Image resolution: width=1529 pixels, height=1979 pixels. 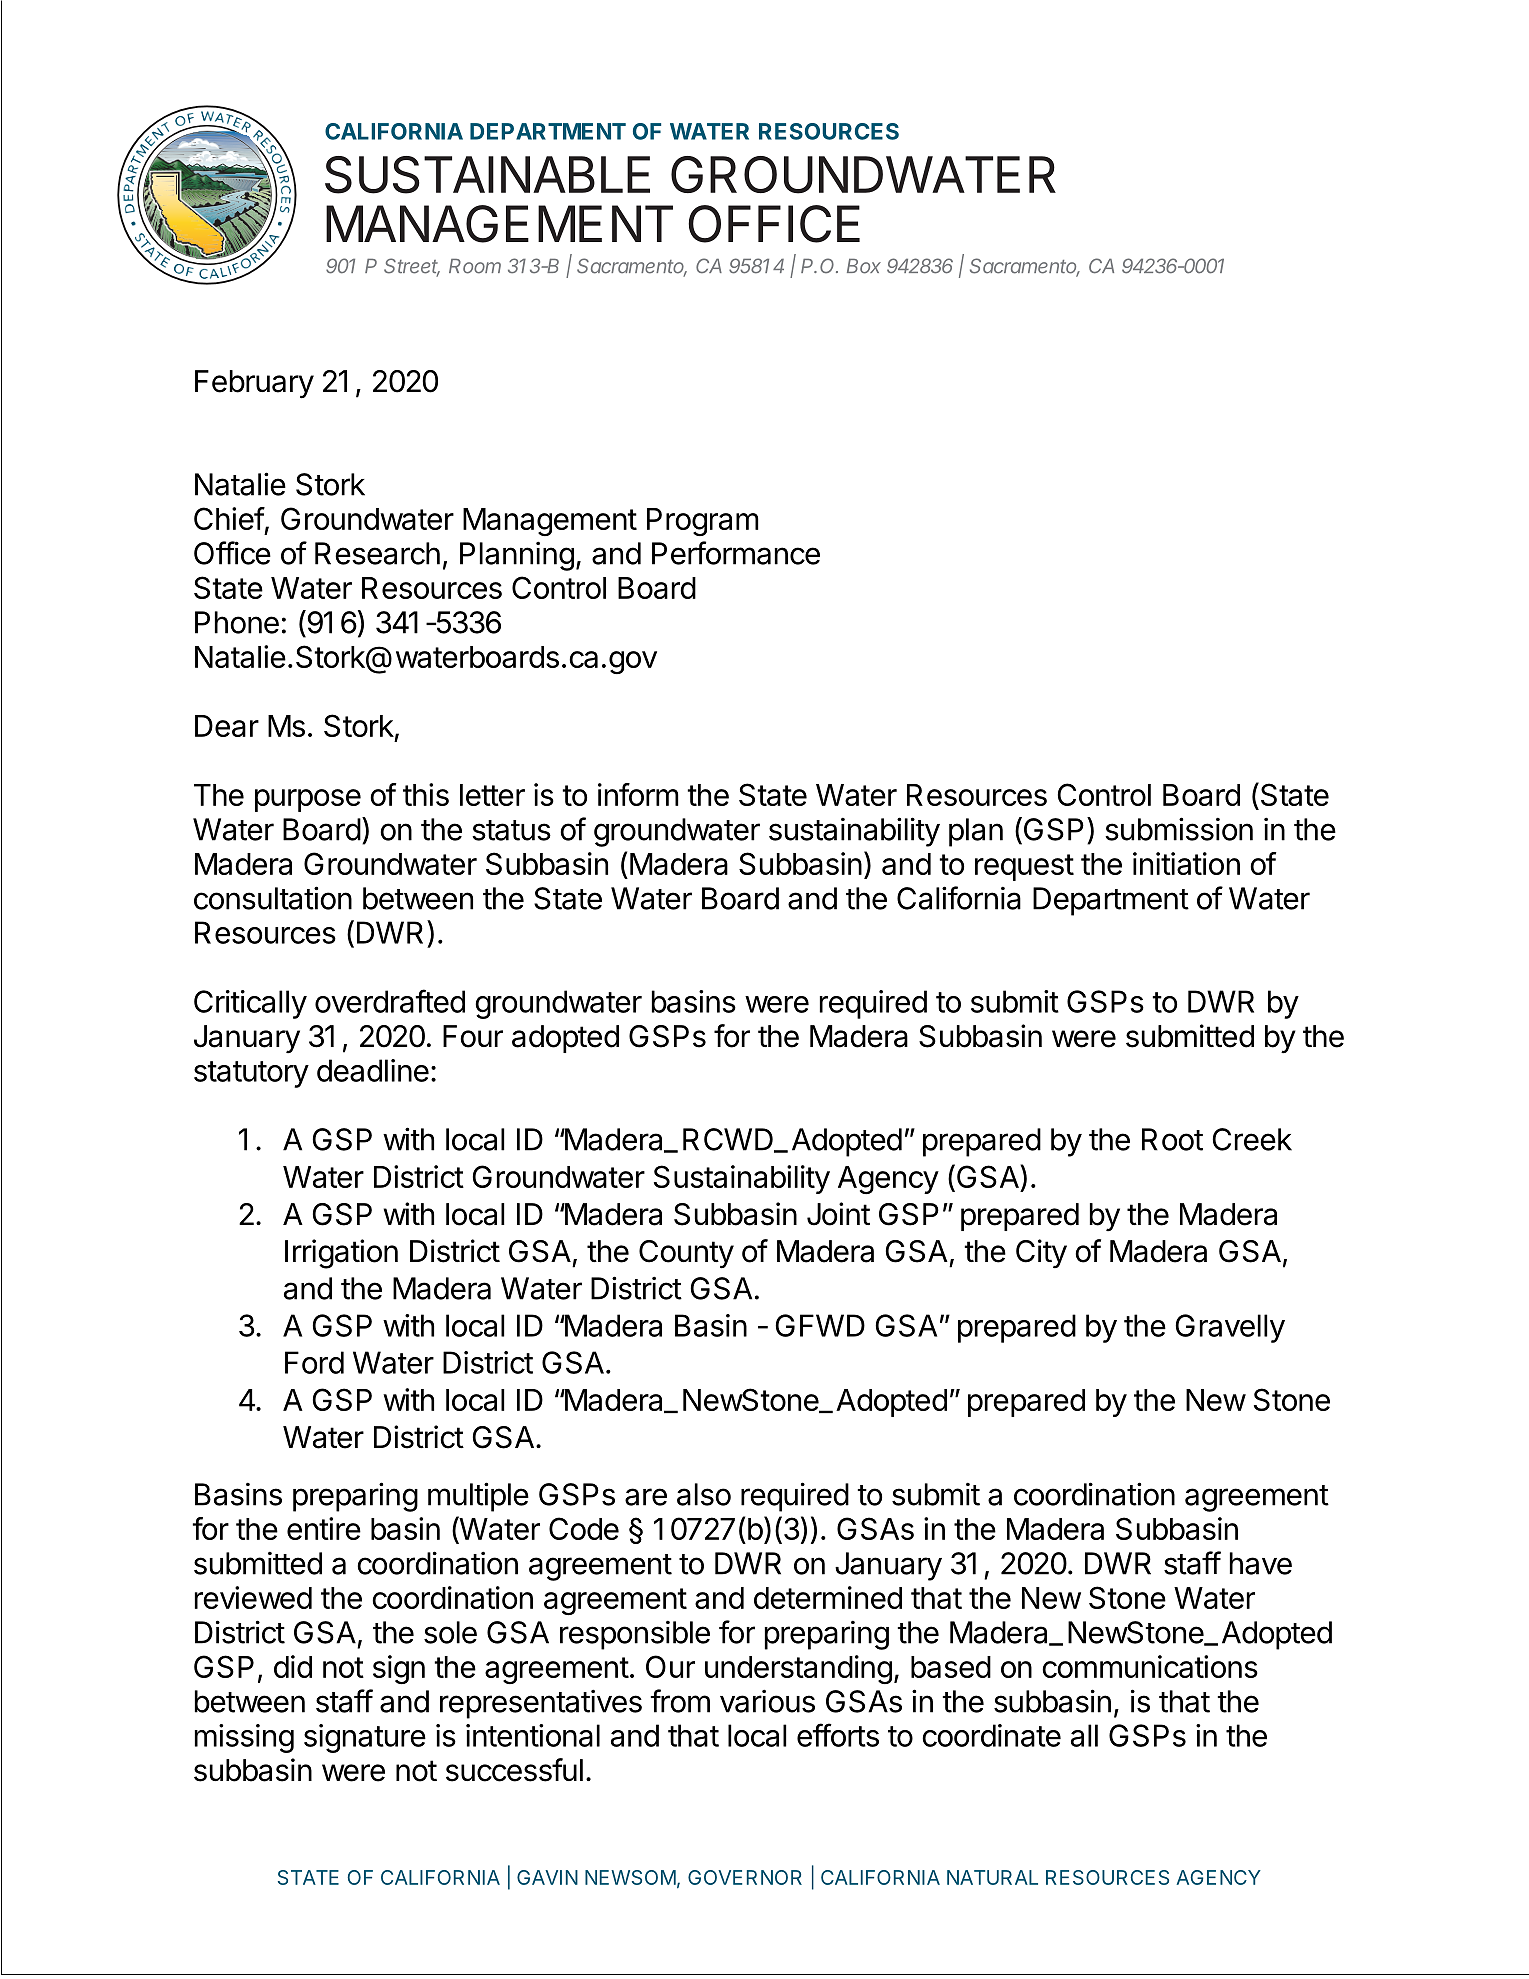 What do you see at coordinates (686, 1254) in the image?
I see `County` at bounding box center [686, 1254].
